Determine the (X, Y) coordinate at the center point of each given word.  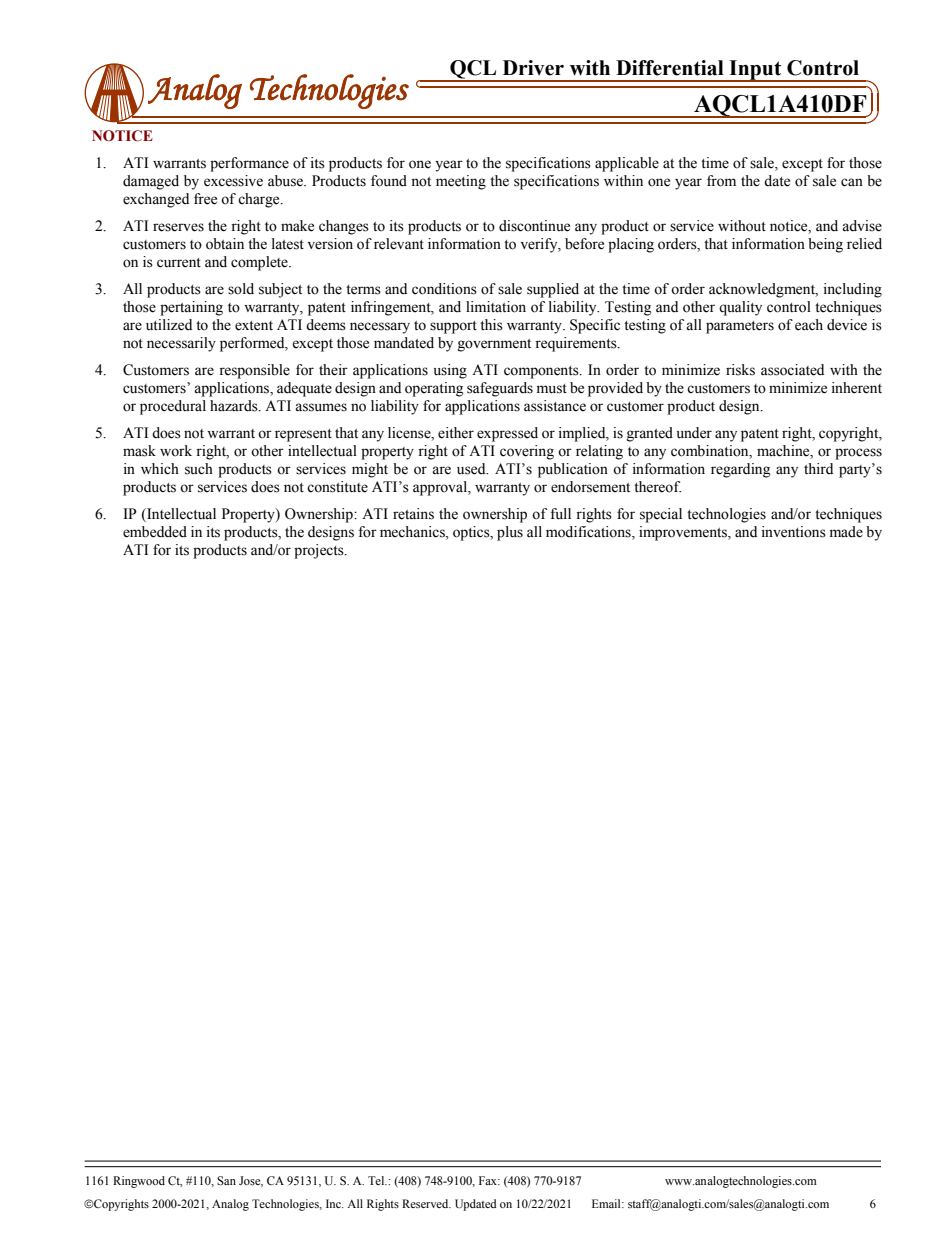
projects (320, 551)
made (846, 532)
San (226, 1181)
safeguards (500, 389)
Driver (533, 68)
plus (510, 533)
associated (792, 370)
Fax (489, 1180)
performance (249, 164)
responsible (254, 371)
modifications (589, 533)
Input (755, 71)
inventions (794, 532)
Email (607, 1203)
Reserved (426, 1203)
